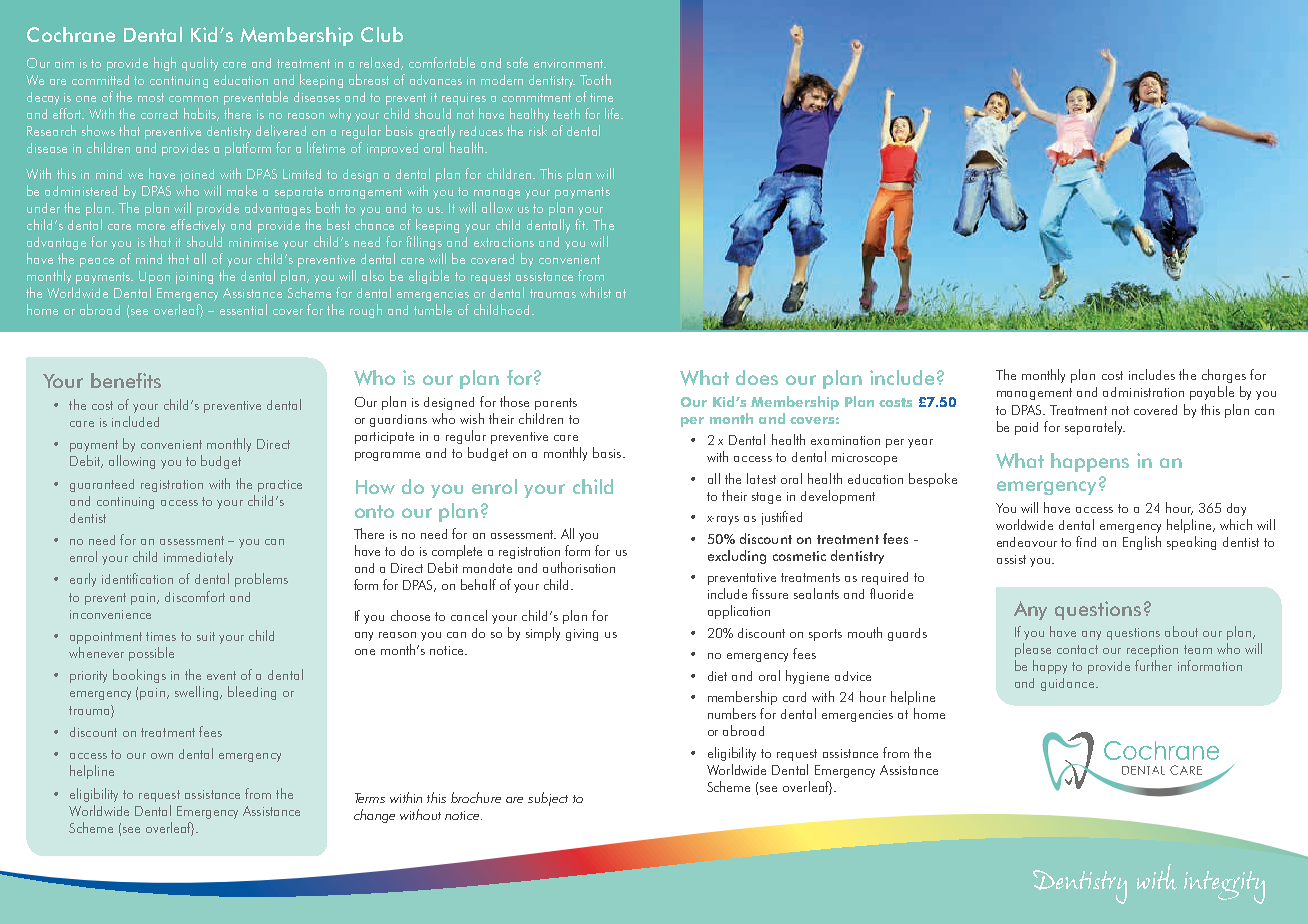  I want to click on Tooth, so click(595, 79).
